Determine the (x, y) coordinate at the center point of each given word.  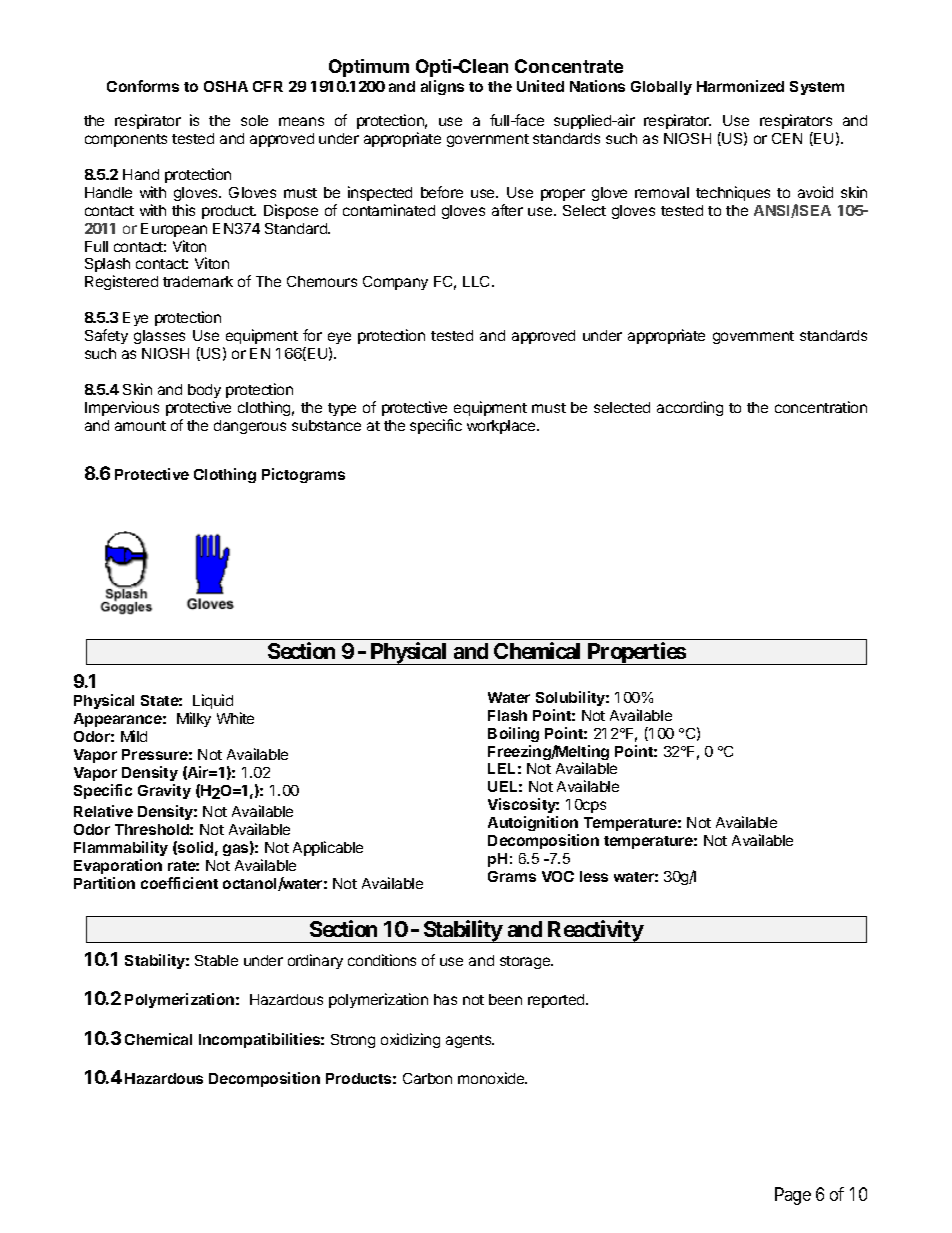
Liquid (213, 701)
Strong (353, 1041)
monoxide (492, 1078)
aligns (442, 87)
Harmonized (740, 86)
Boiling (513, 734)
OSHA (226, 86)
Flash (507, 715)
